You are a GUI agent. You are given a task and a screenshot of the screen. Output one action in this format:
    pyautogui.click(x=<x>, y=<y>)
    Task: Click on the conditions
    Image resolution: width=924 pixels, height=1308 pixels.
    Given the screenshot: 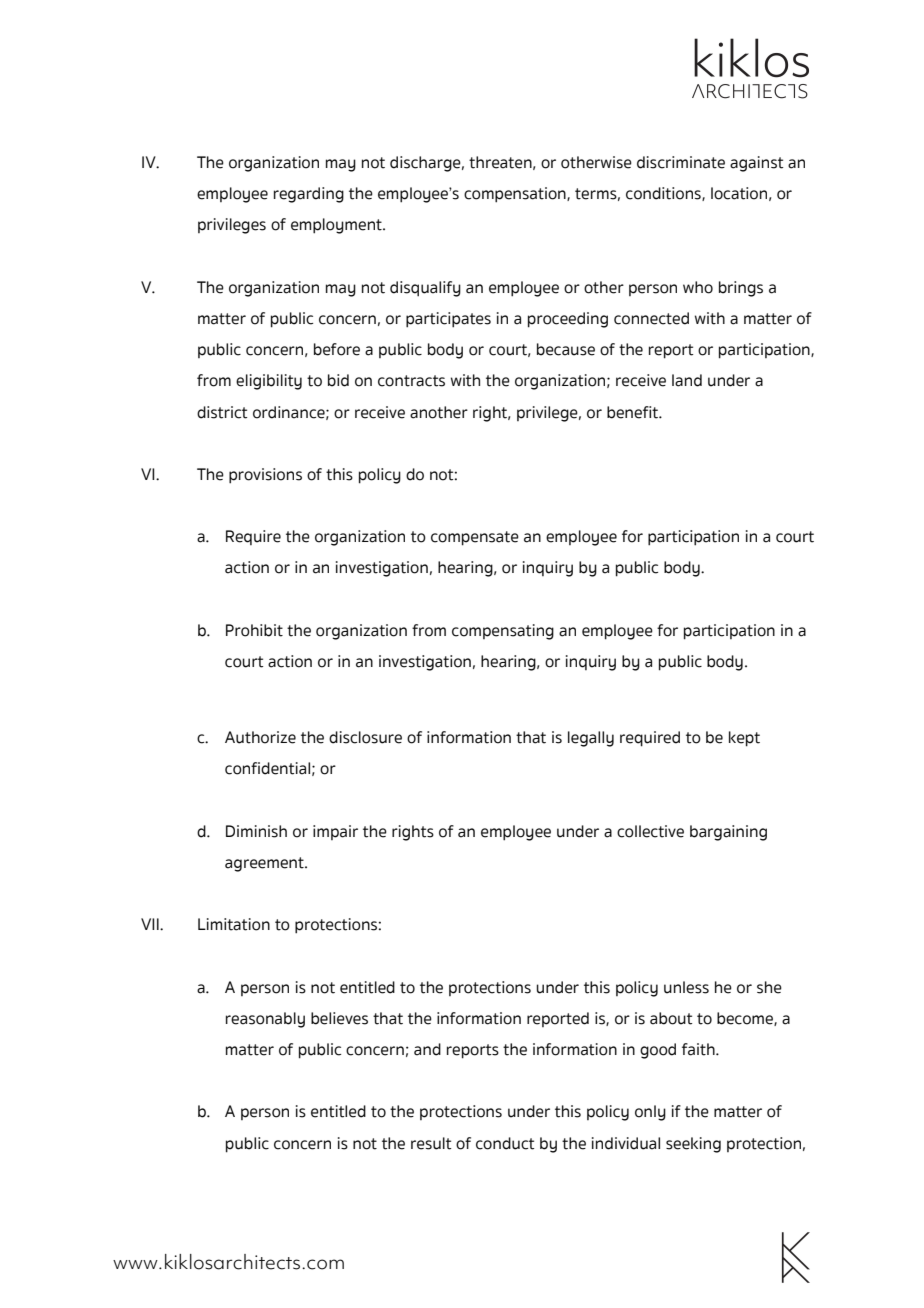 What is the action you would take?
    pyautogui.click(x=664, y=194)
